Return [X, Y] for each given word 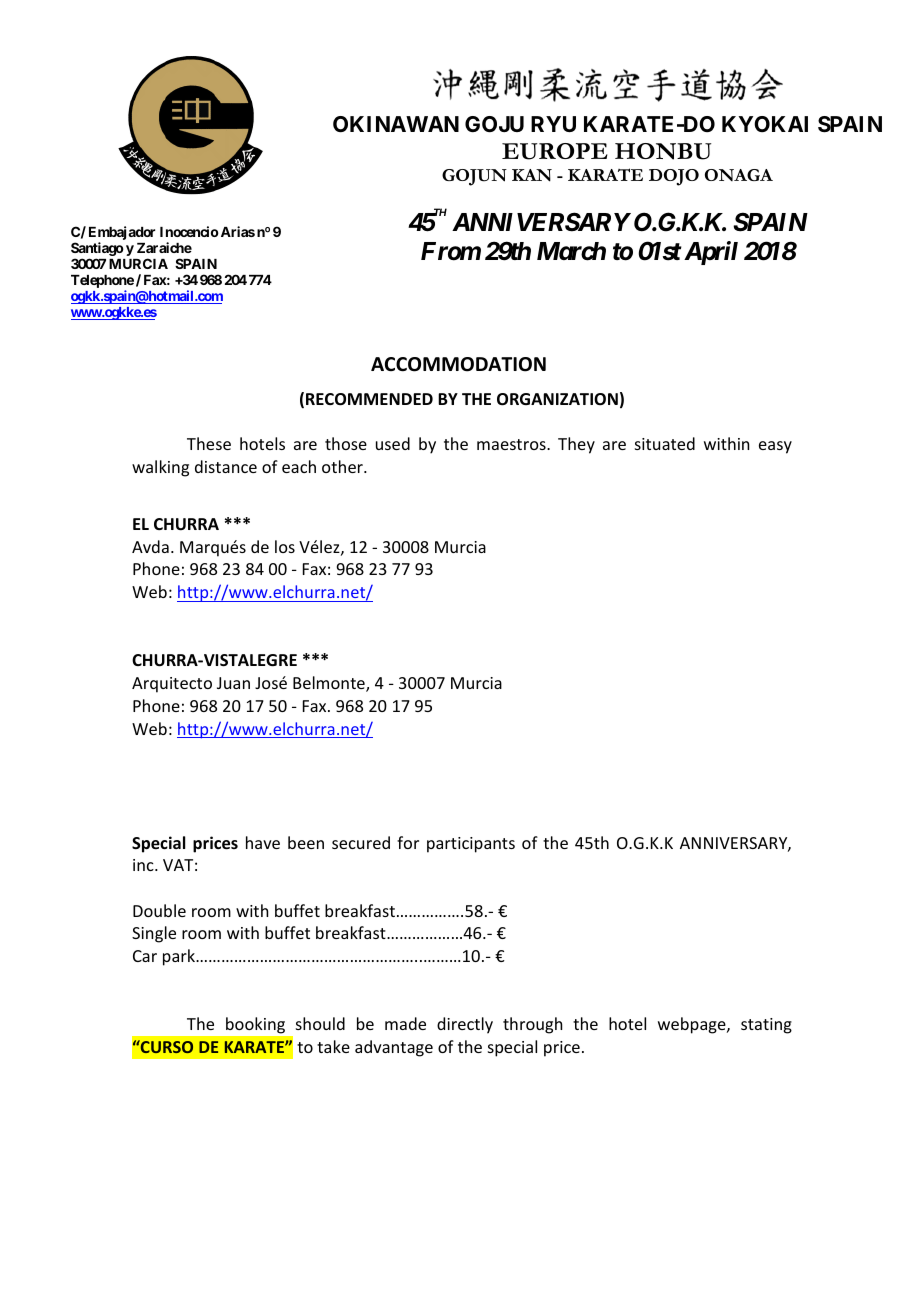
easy [775, 447]
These [209, 443]
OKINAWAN [396, 124]
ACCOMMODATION [458, 364]
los [285, 546]
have [263, 842]
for [408, 842]
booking [255, 1025]
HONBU [663, 151]
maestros [512, 444]
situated [665, 443]
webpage [693, 1025]
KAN [532, 175]
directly [465, 1025]
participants [471, 845]
